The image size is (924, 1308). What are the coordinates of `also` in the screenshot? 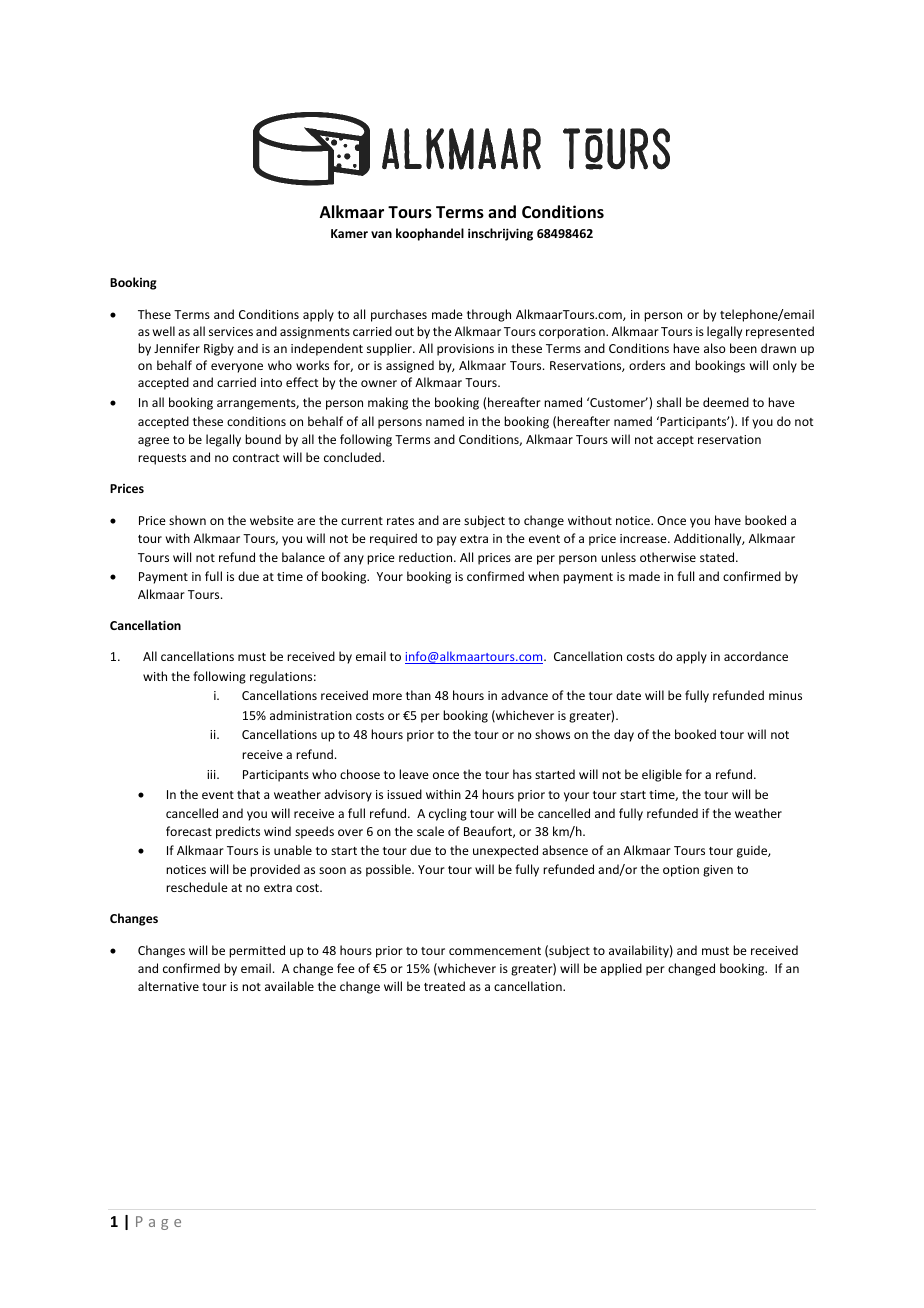 It's located at (715, 348).
